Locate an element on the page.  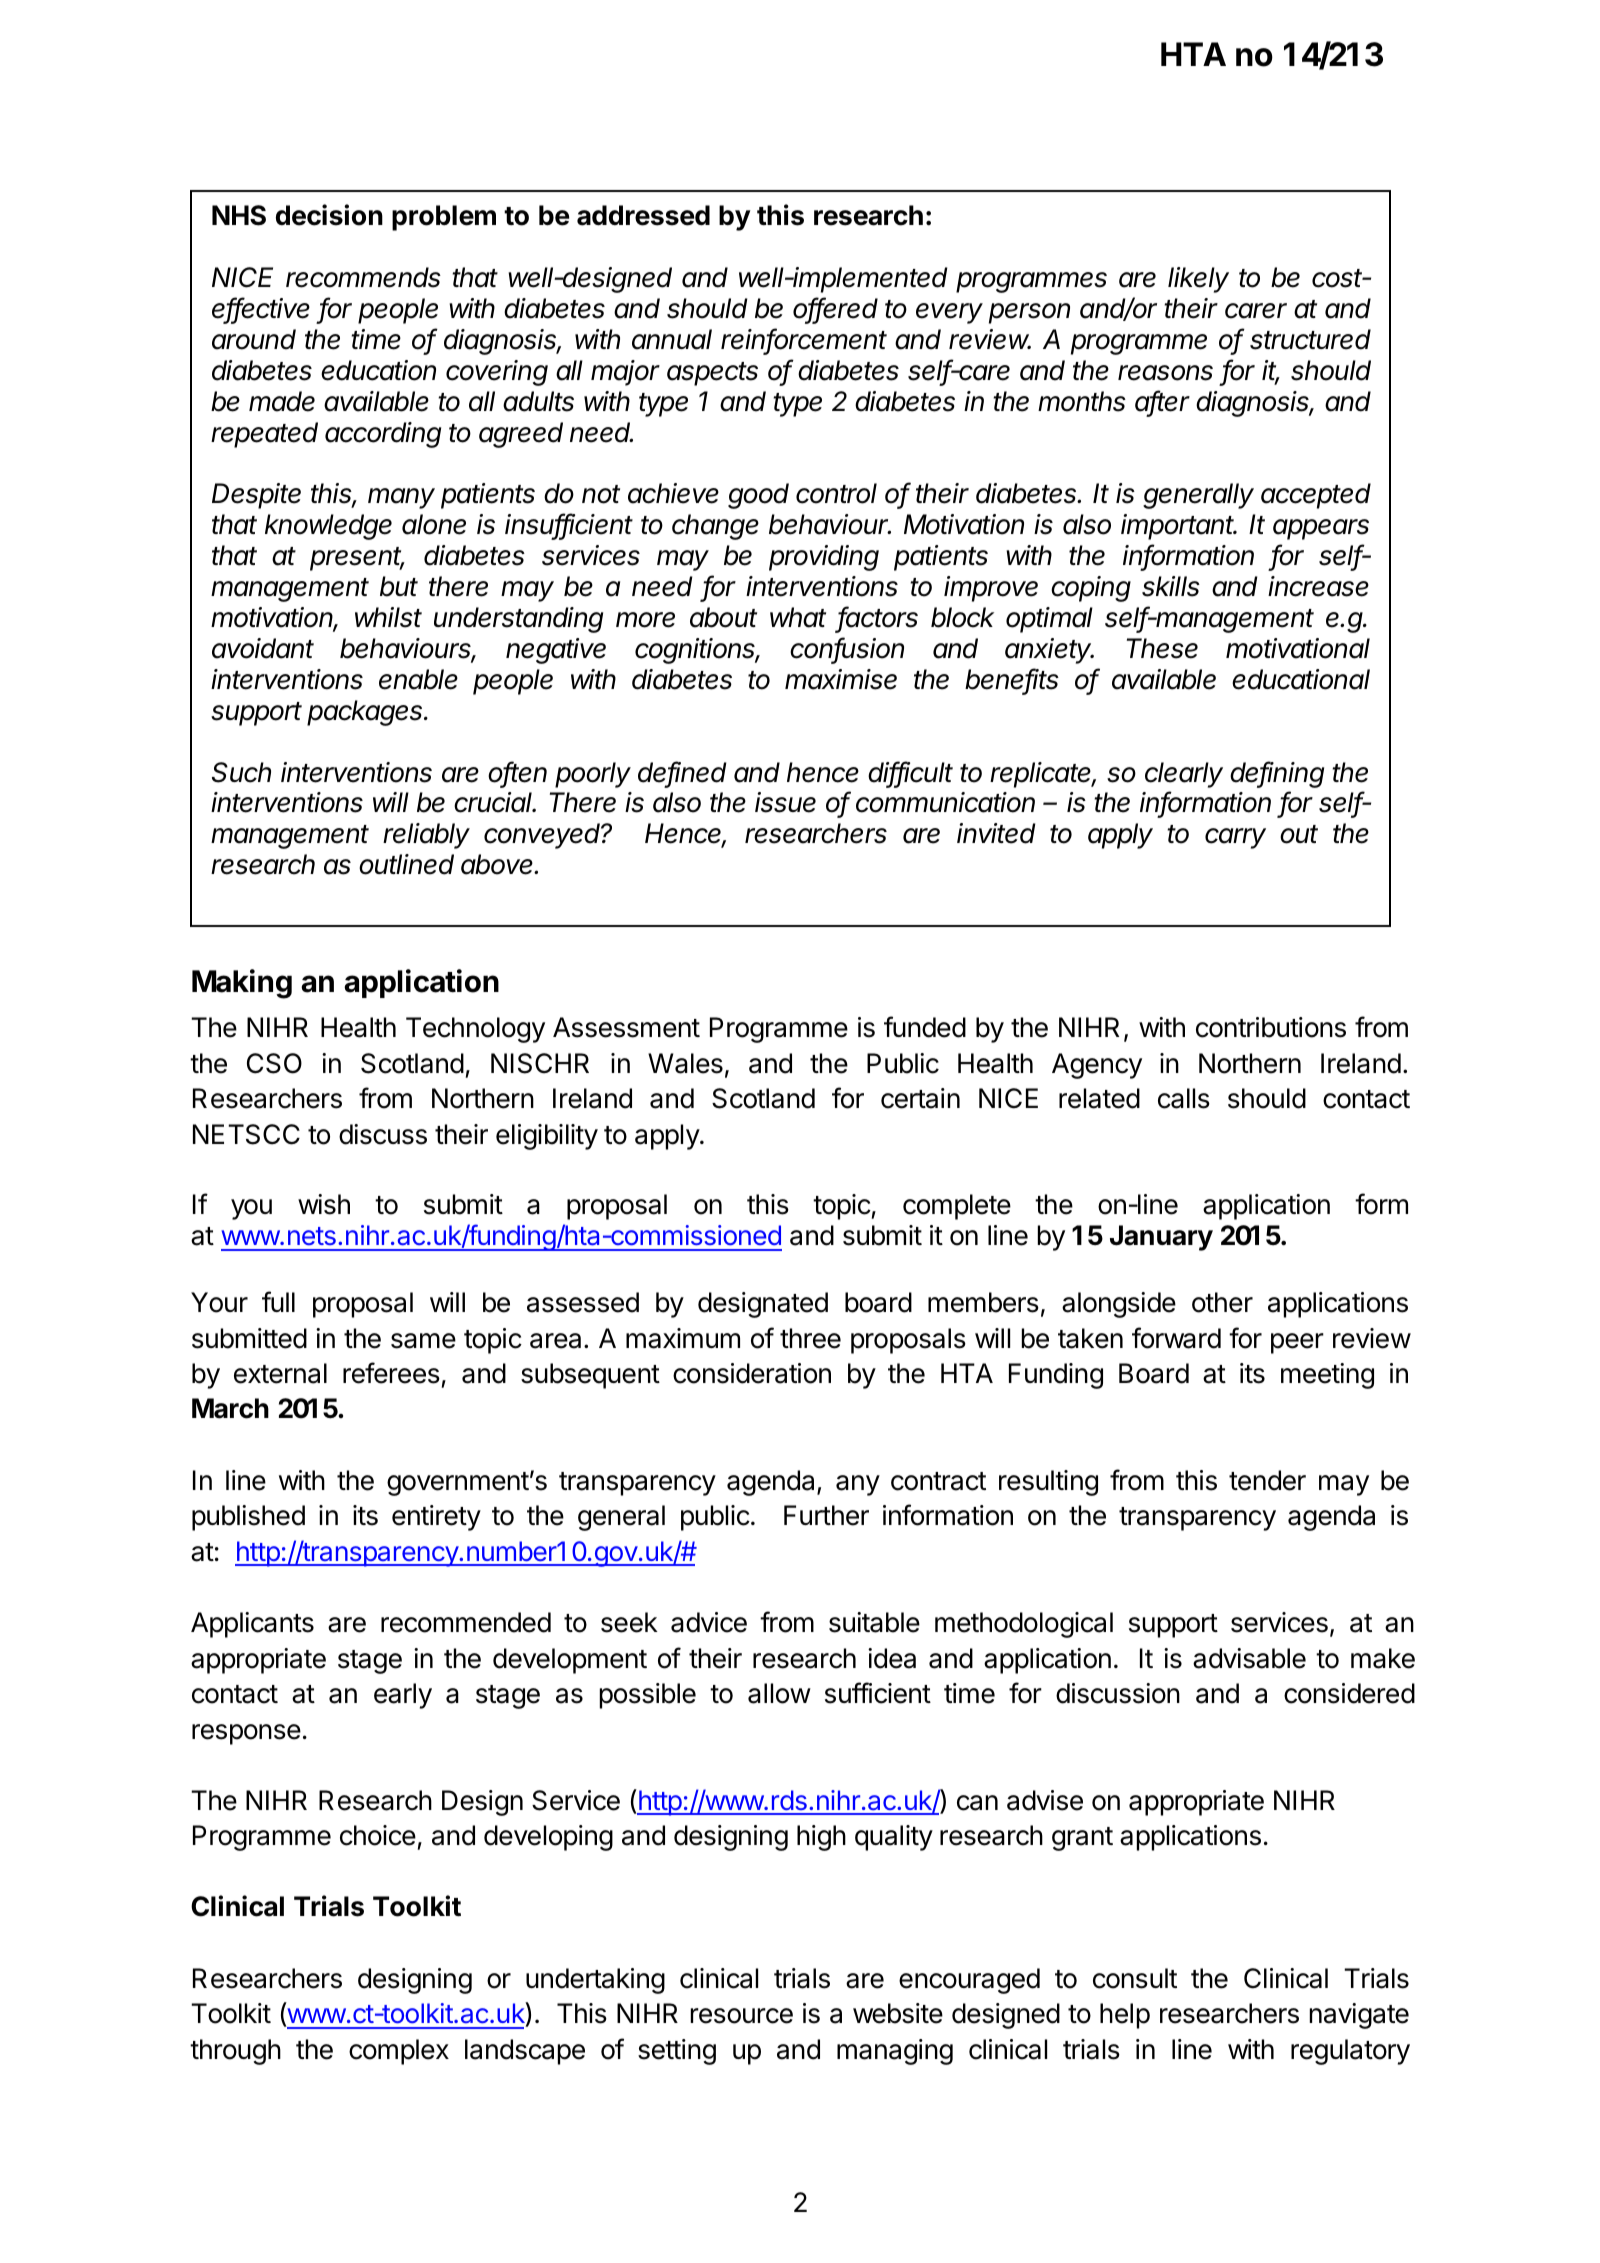
certain is located at coordinates (920, 1098).
